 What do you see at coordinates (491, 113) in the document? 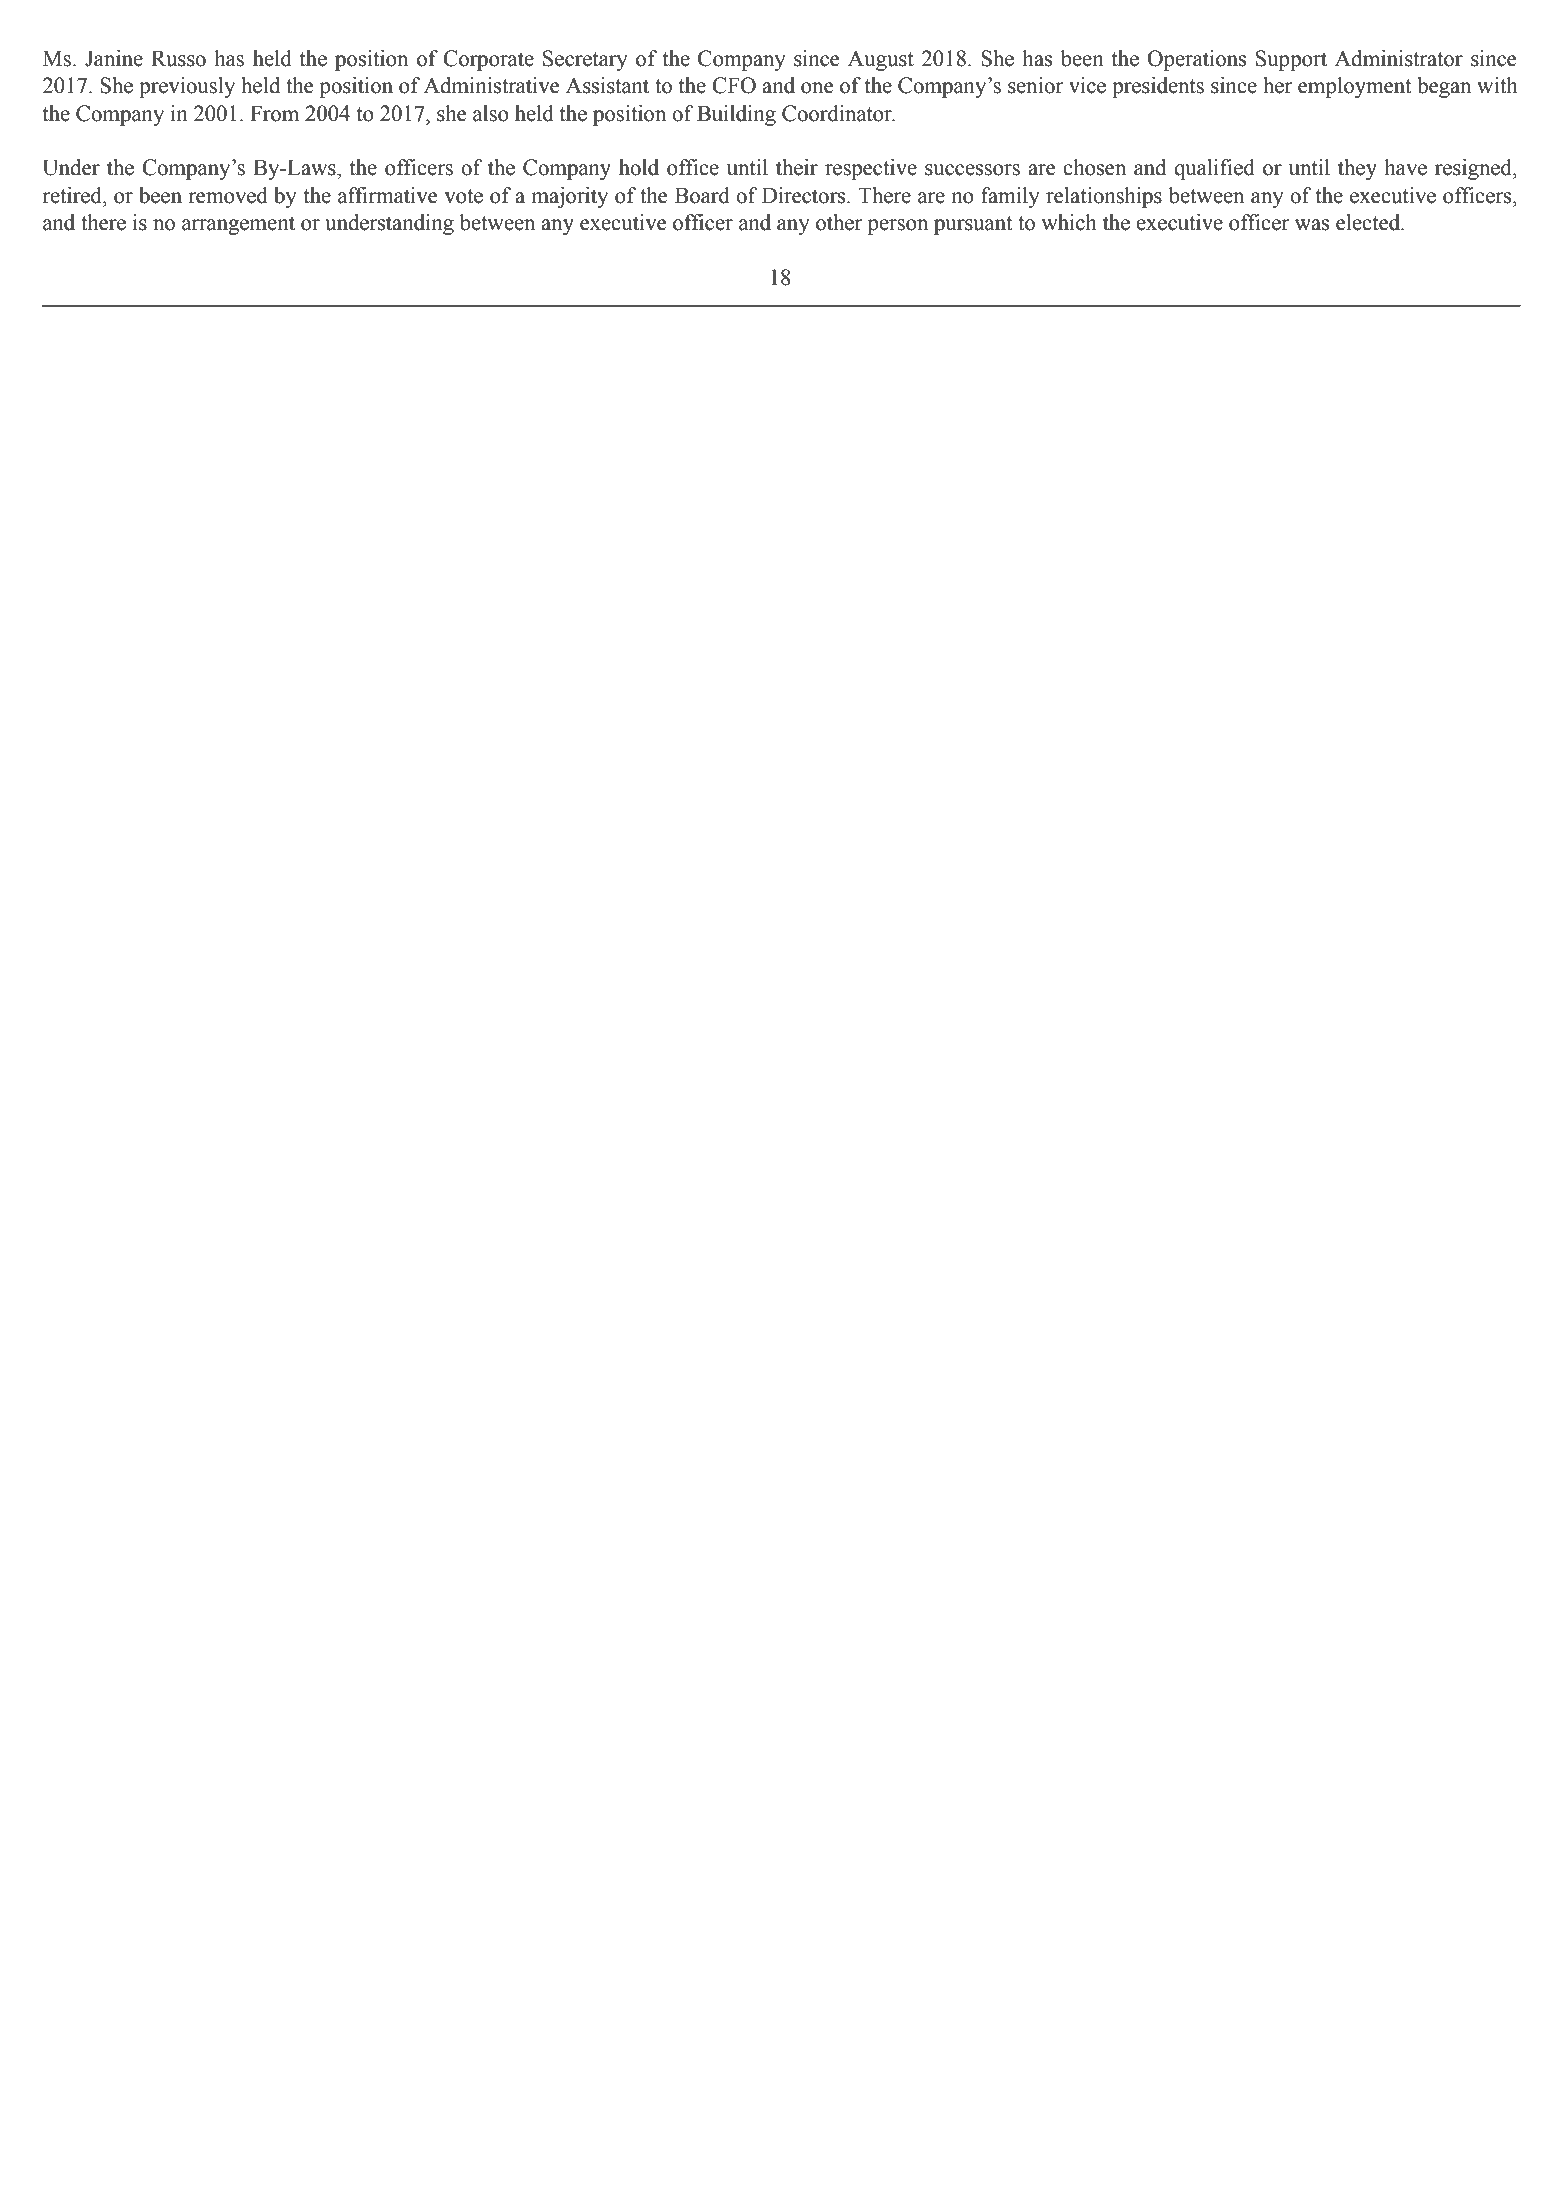
I see `also` at bounding box center [491, 113].
